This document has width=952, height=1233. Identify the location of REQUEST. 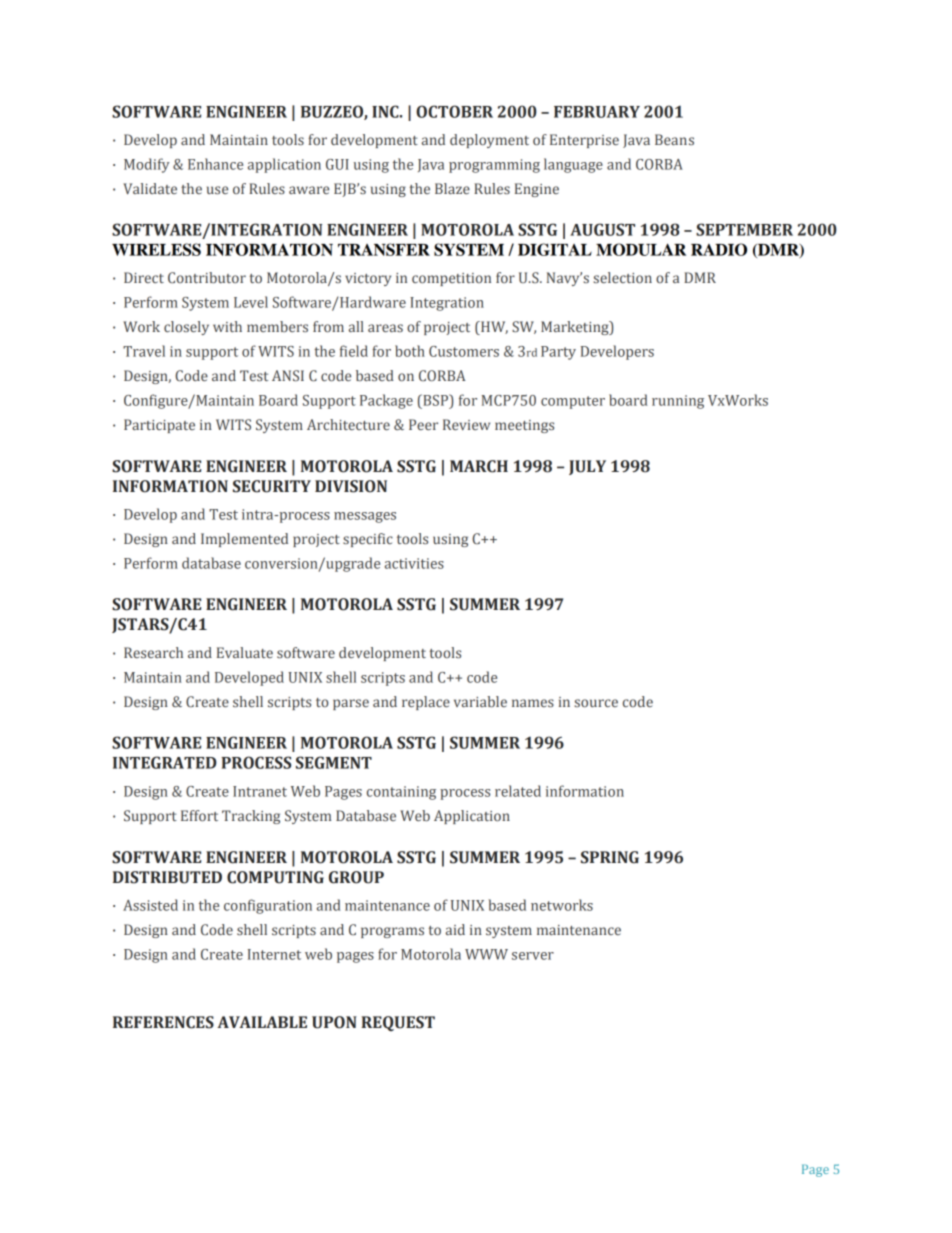
(398, 1023).
